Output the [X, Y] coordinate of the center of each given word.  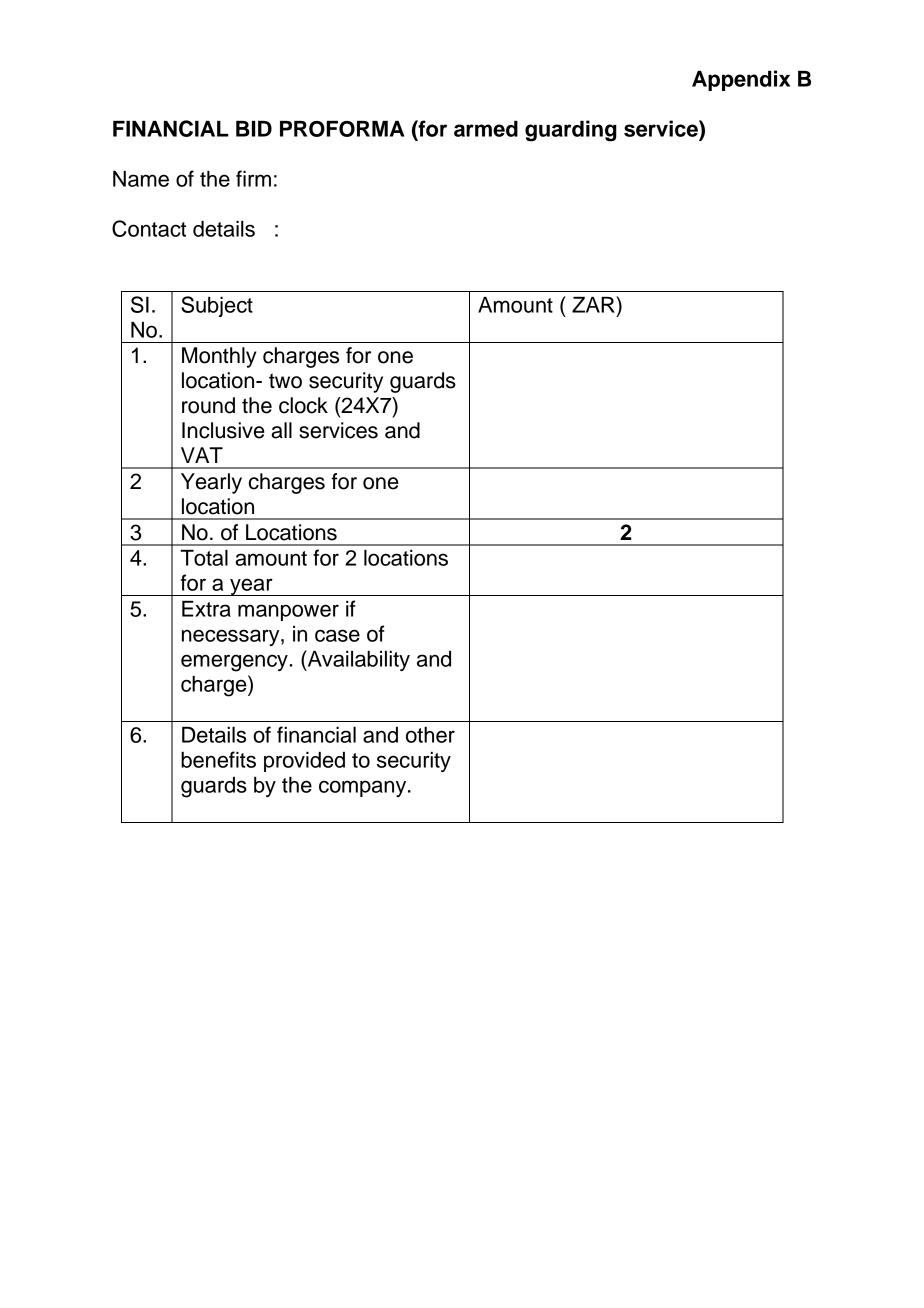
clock [303, 405]
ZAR [594, 304]
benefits [218, 759]
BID [254, 129]
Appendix [741, 80]
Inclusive [223, 430]
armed [486, 129]
